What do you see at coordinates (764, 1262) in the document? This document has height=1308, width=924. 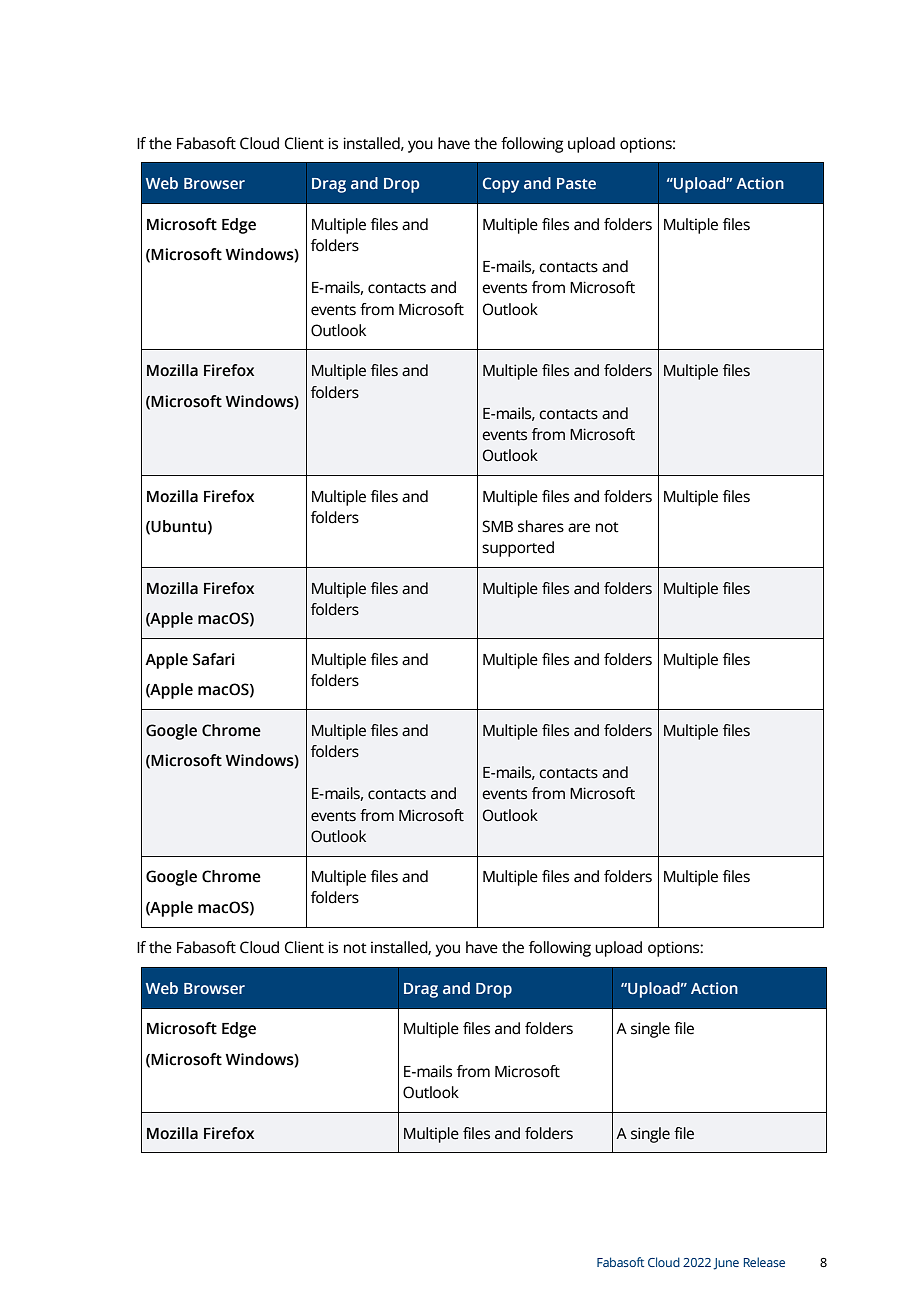 I see `Release` at bounding box center [764, 1262].
